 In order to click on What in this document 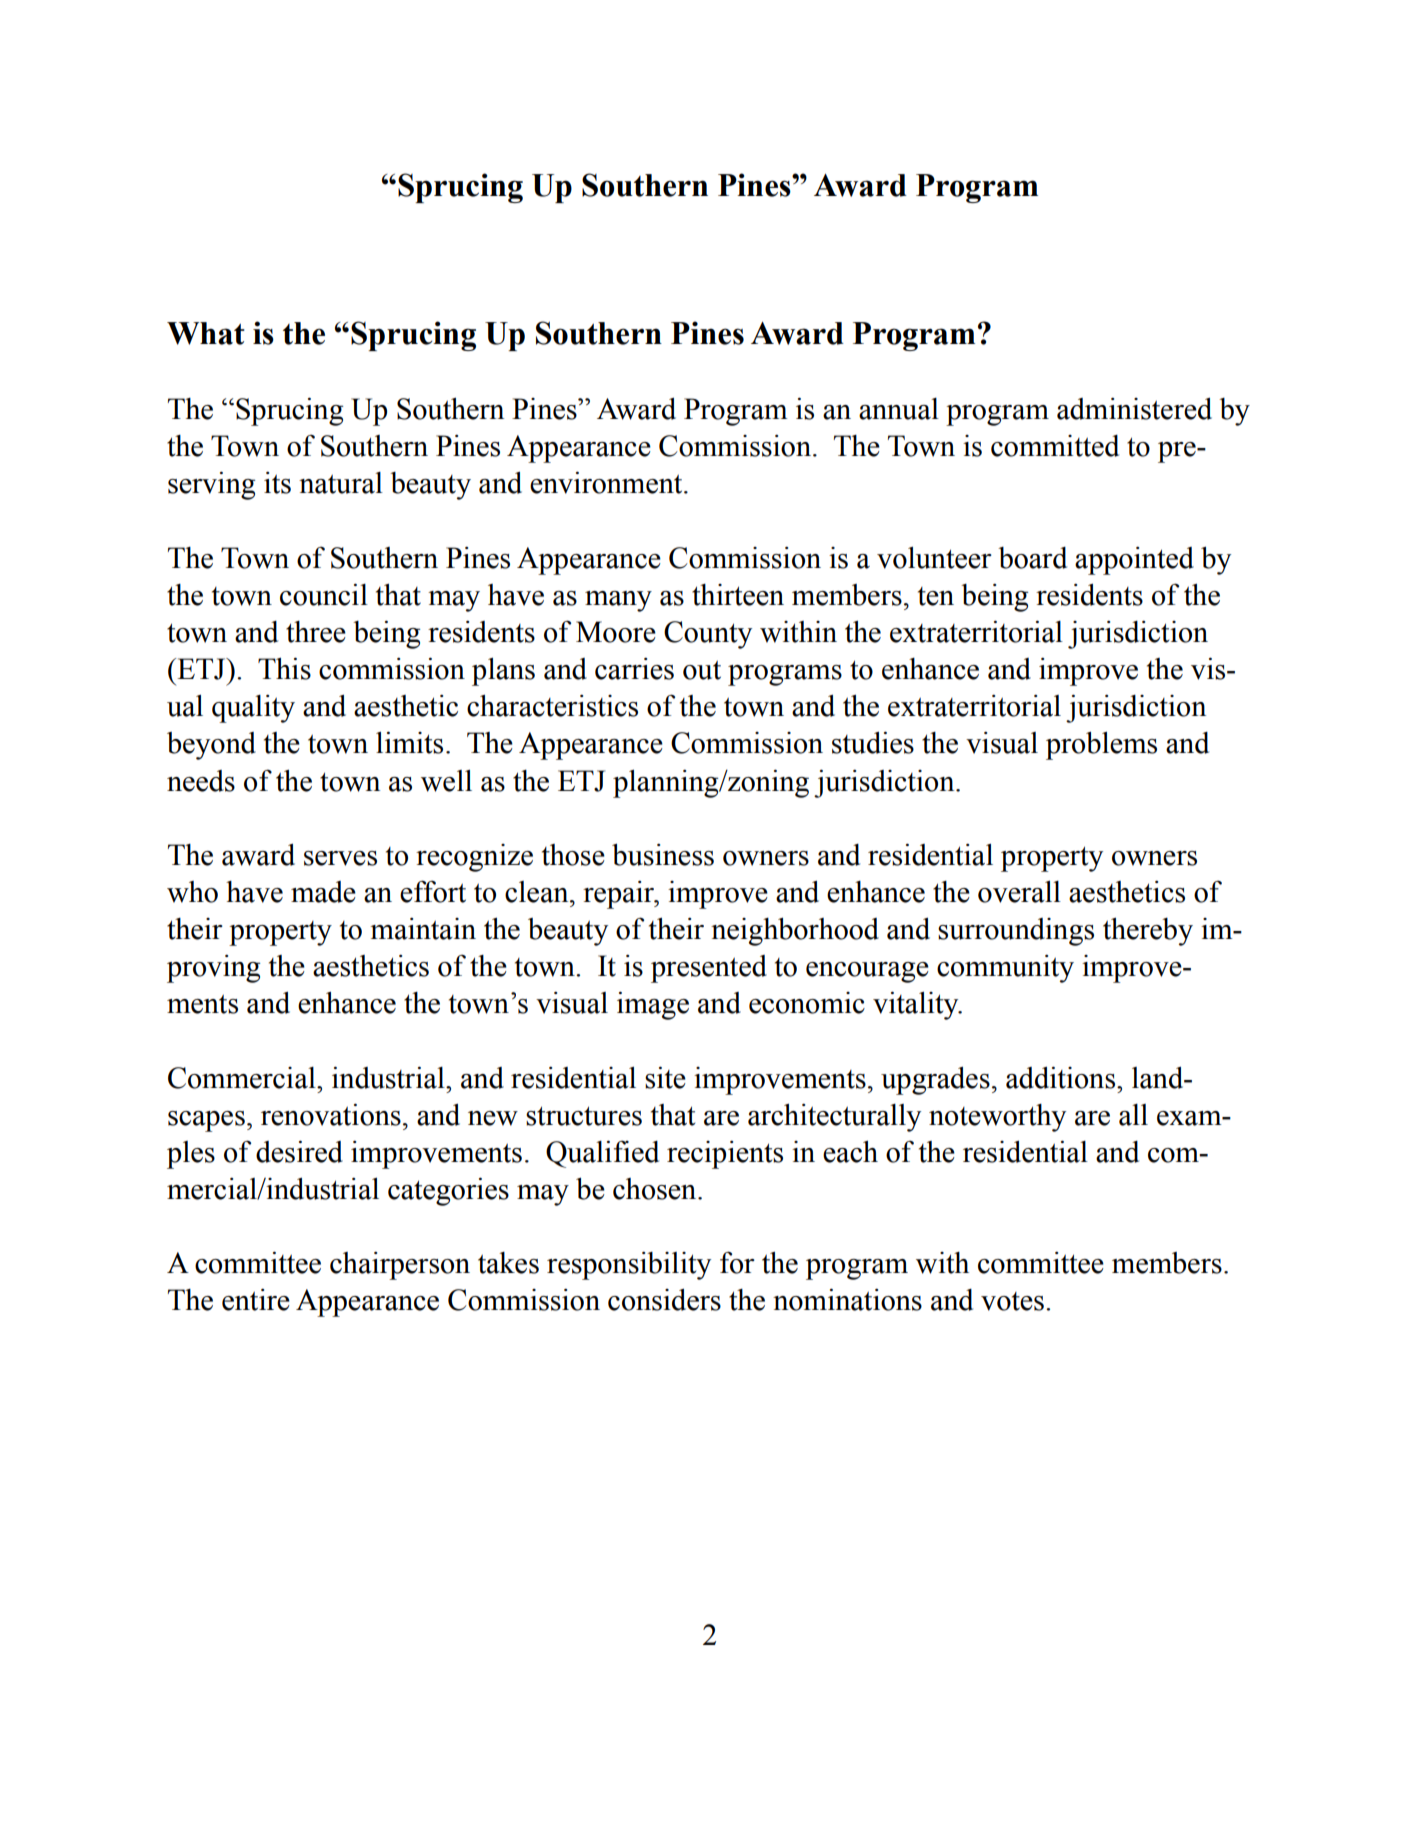, I will do `click(206, 333)`.
